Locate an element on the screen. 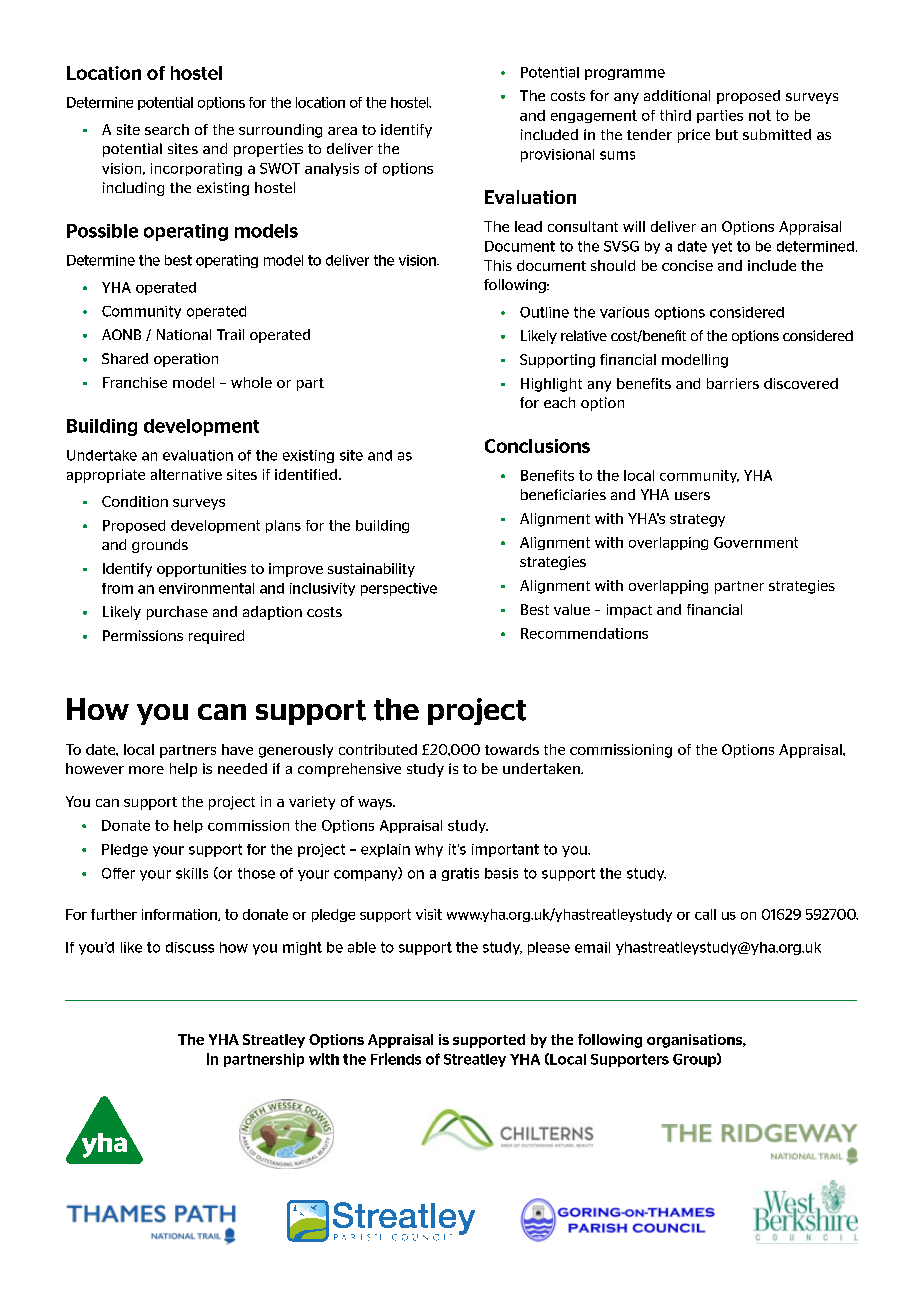  area is located at coordinates (342, 131).
